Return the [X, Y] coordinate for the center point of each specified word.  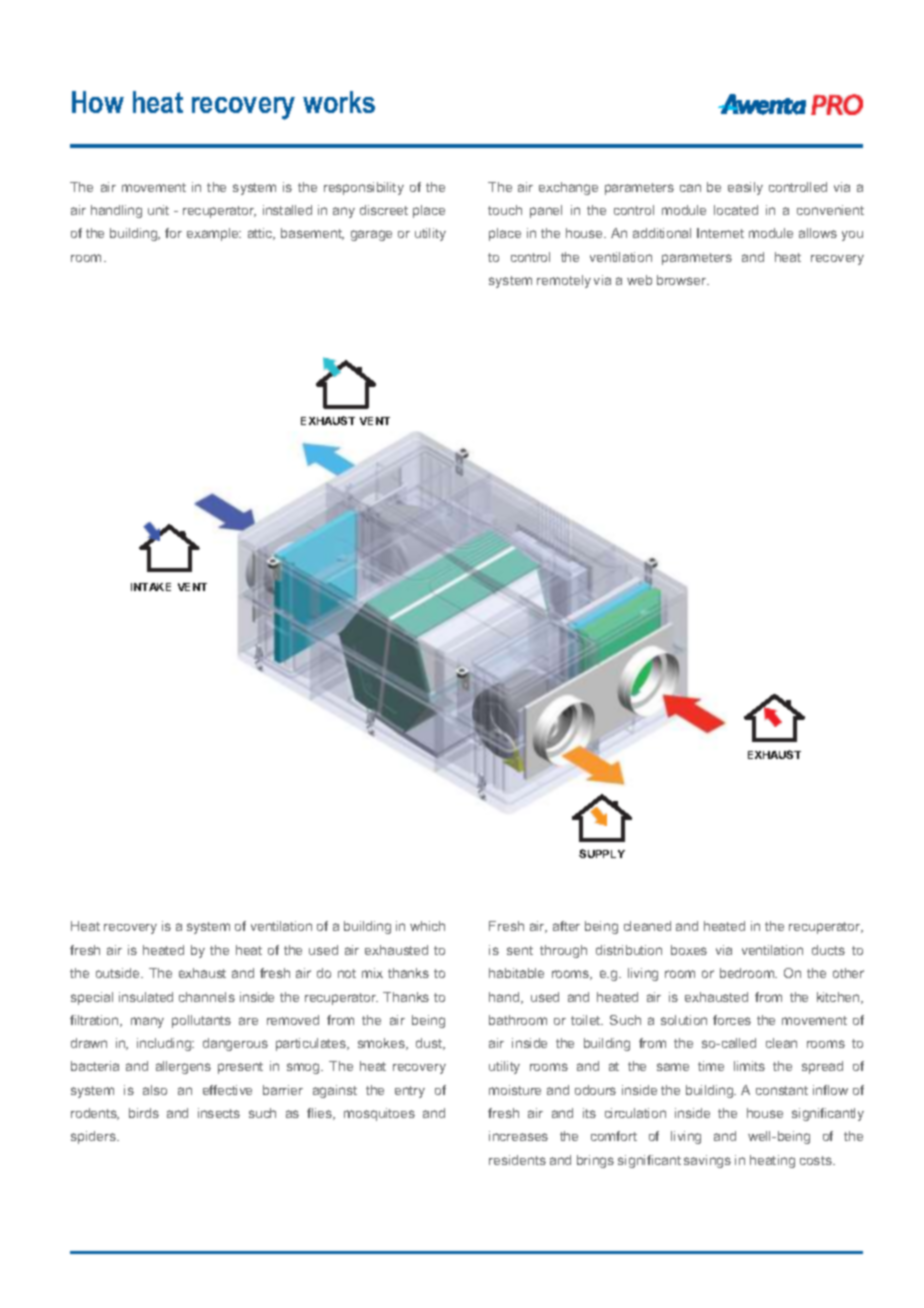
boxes [689, 950]
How [98, 102]
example [214, 234]
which [427, 926]
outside [119, 973]
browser [683, 280]
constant [782, 1090]
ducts [828, 950]
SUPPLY [602, 853]
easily [745, 188]
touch [505, 210]
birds [144, 1113]
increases [518, 1136]
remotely [564, 281]
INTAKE [151, 587]
